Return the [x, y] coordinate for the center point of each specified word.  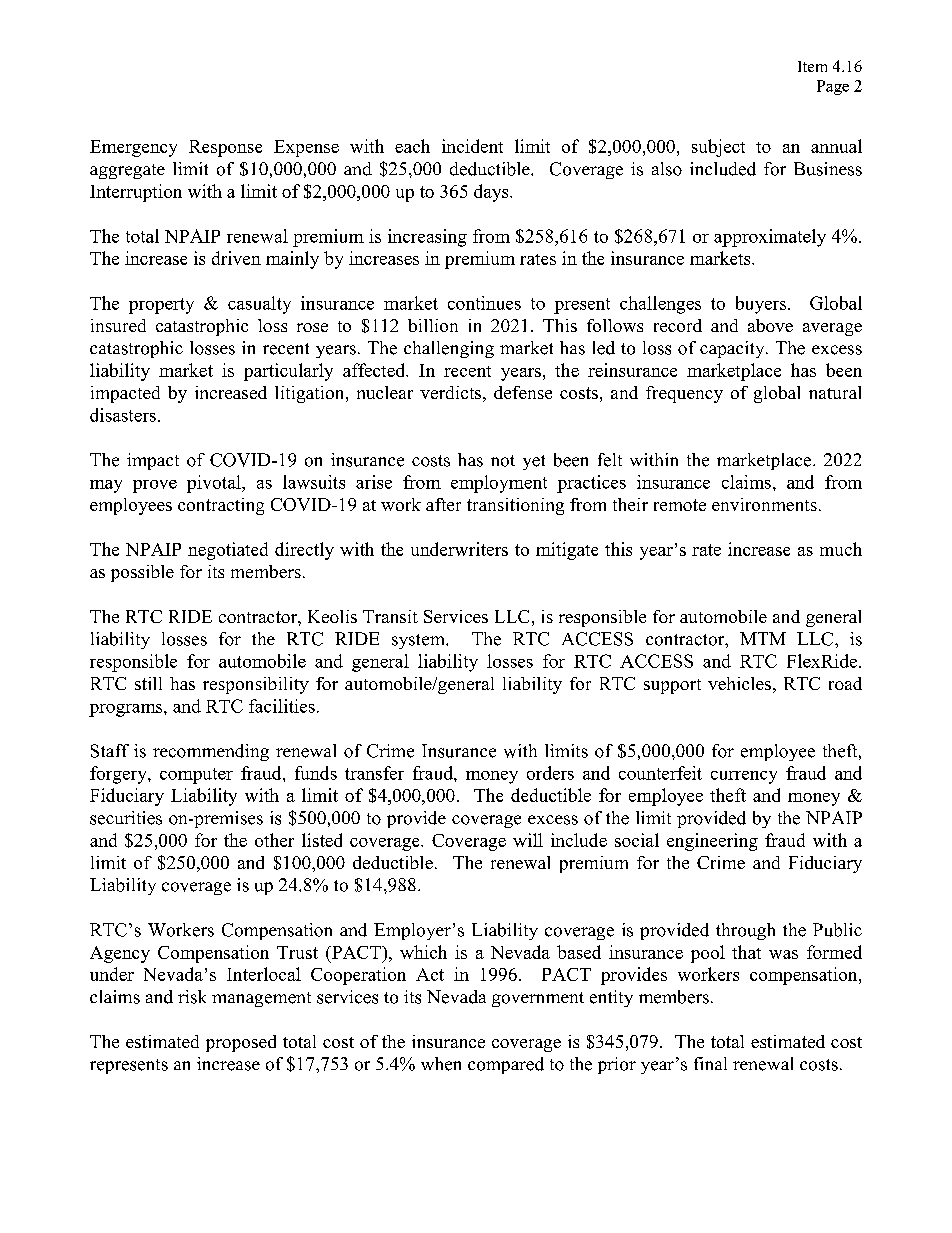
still [148, 683]
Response [225, 148]
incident [472, 146]
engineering [712, 842]
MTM [763, 638]
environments [764, 504]
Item [812, 66]
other [274, 840]
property [161, 306]
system [419, 641]
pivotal [215, 484]
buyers [761, 305]
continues [484, 303]
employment [499, 484]
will [528, 840]
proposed [241, 1043]
